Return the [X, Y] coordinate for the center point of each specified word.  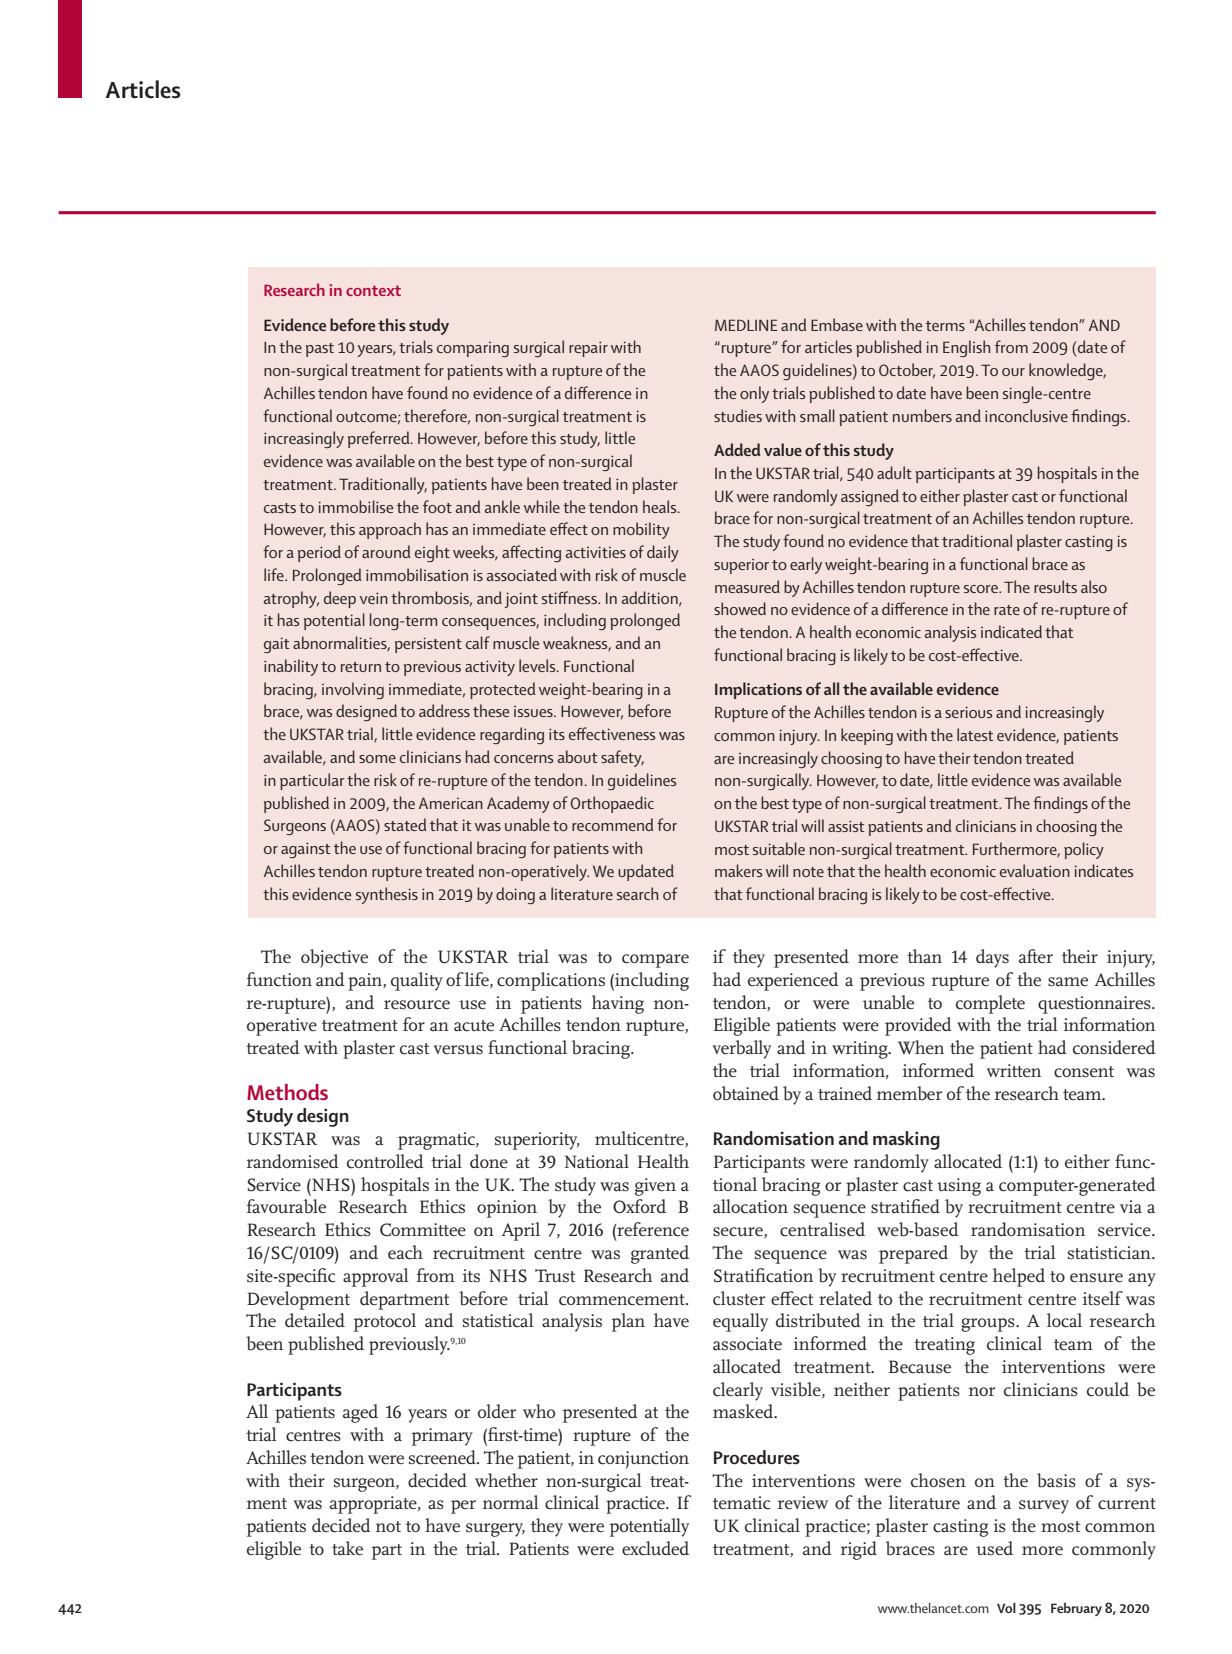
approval [376, 1277]
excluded [655, 1548]
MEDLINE [746, 325]
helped [1019, 1277]
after [1036, 956]
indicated [1011, 631]
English [966, 348]
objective [334, 958]
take [347, 1548]
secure [739, 1232]
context [373, 290]
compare [655, 961]
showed [740, 608]
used [994, 1548]
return [361, 667]
